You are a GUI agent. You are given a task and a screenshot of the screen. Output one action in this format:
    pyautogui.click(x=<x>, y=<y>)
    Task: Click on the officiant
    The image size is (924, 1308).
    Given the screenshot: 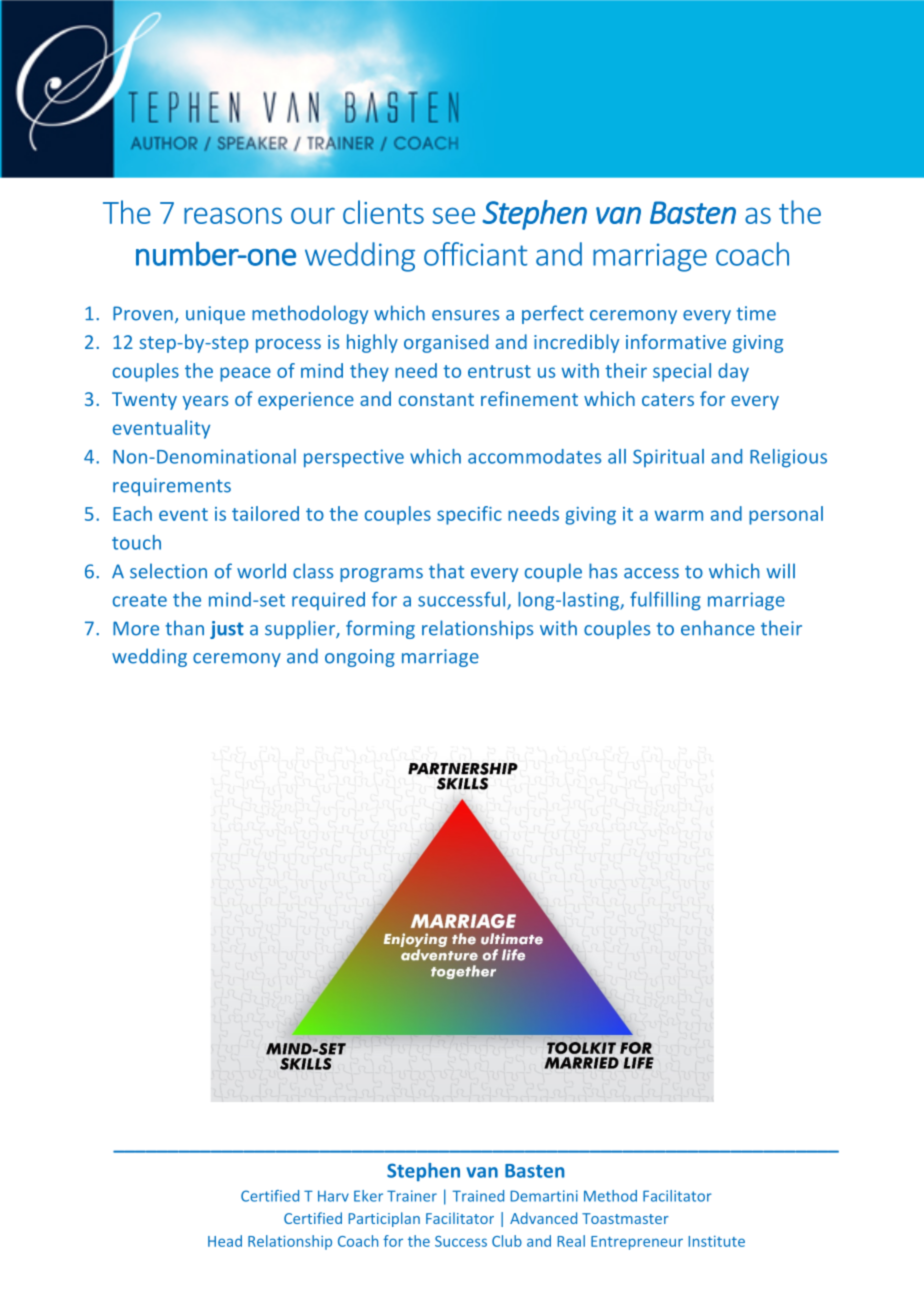 What is the action you would take?
    pyautogui.click(x=475, y=254)
